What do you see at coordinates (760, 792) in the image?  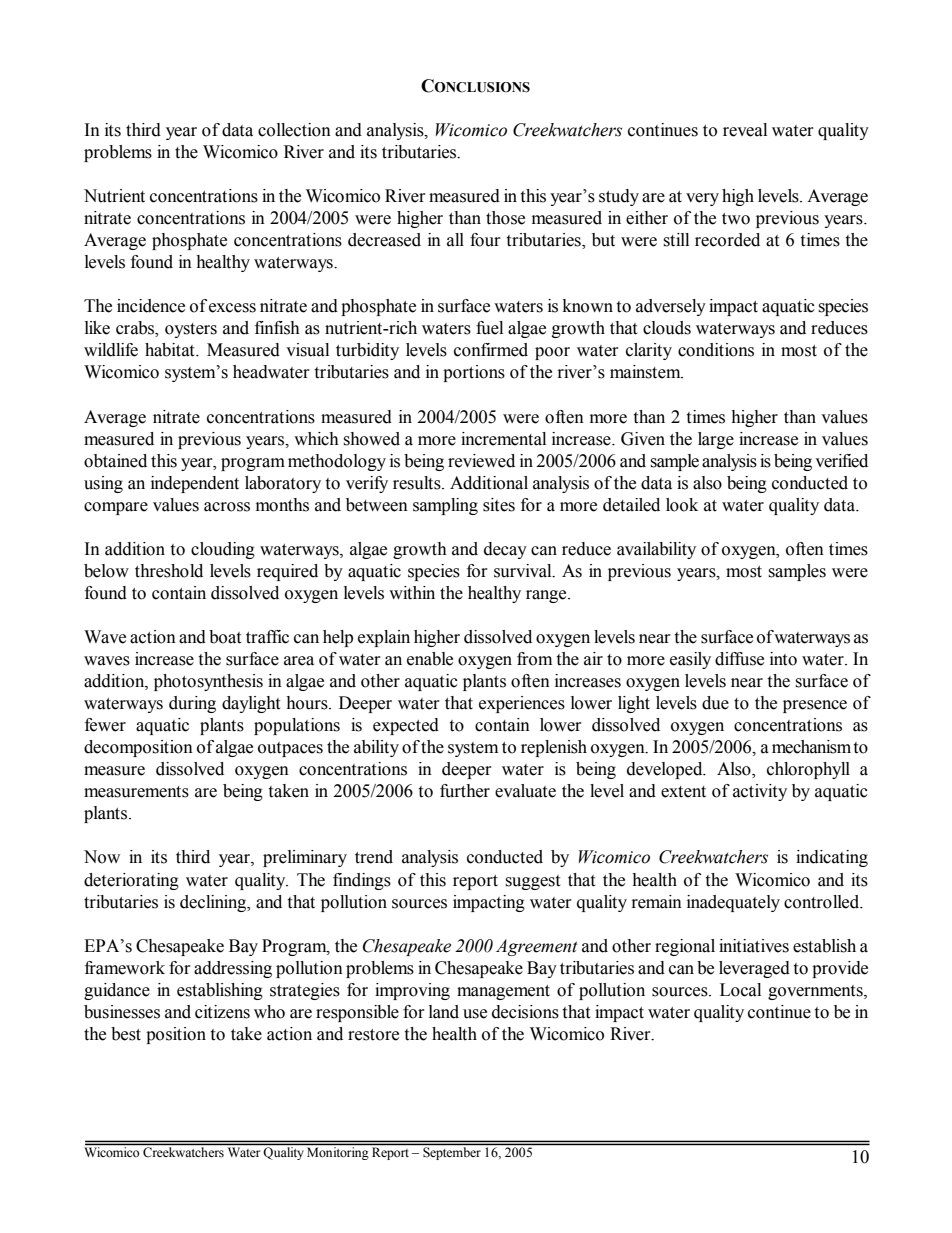 I see `activity` at bounding box center [760, 792].
